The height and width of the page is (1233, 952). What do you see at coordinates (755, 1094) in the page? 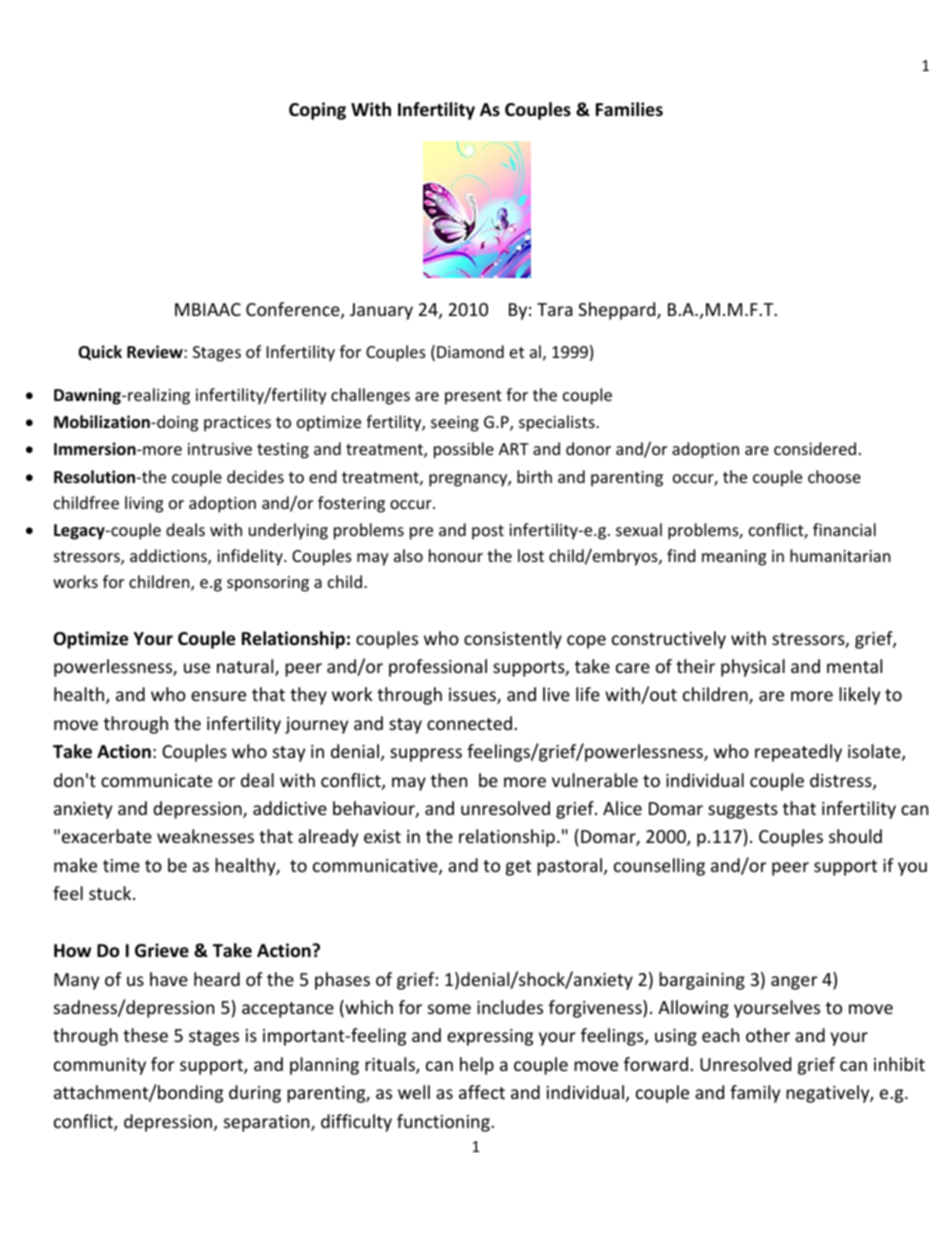
I see `family` at bounding box center [755, 1094].
